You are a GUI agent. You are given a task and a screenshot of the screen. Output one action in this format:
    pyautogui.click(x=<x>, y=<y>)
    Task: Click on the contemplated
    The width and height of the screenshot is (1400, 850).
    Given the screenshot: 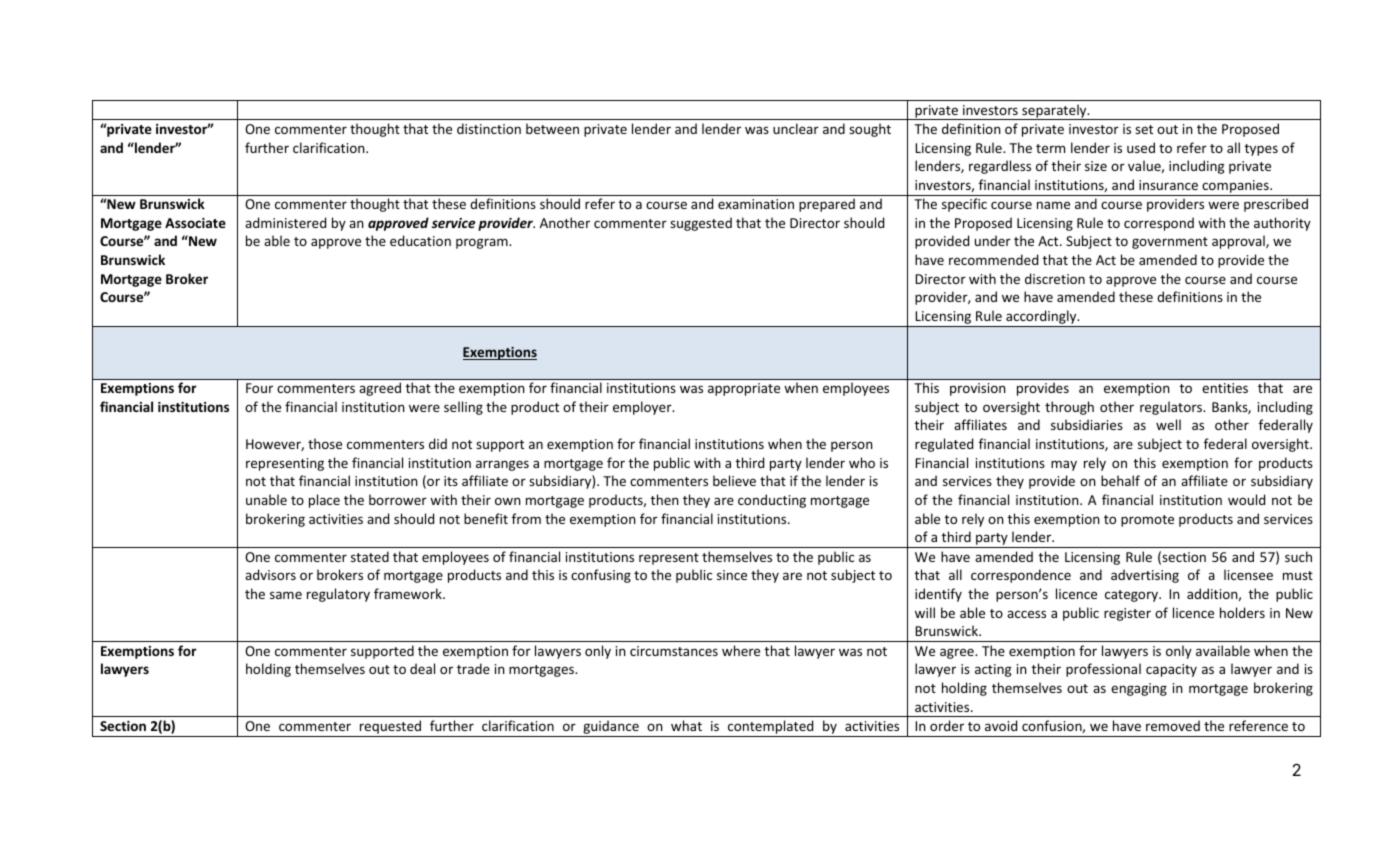 What is the action you would take?
    pyautogui.click(x=771, y=728)
